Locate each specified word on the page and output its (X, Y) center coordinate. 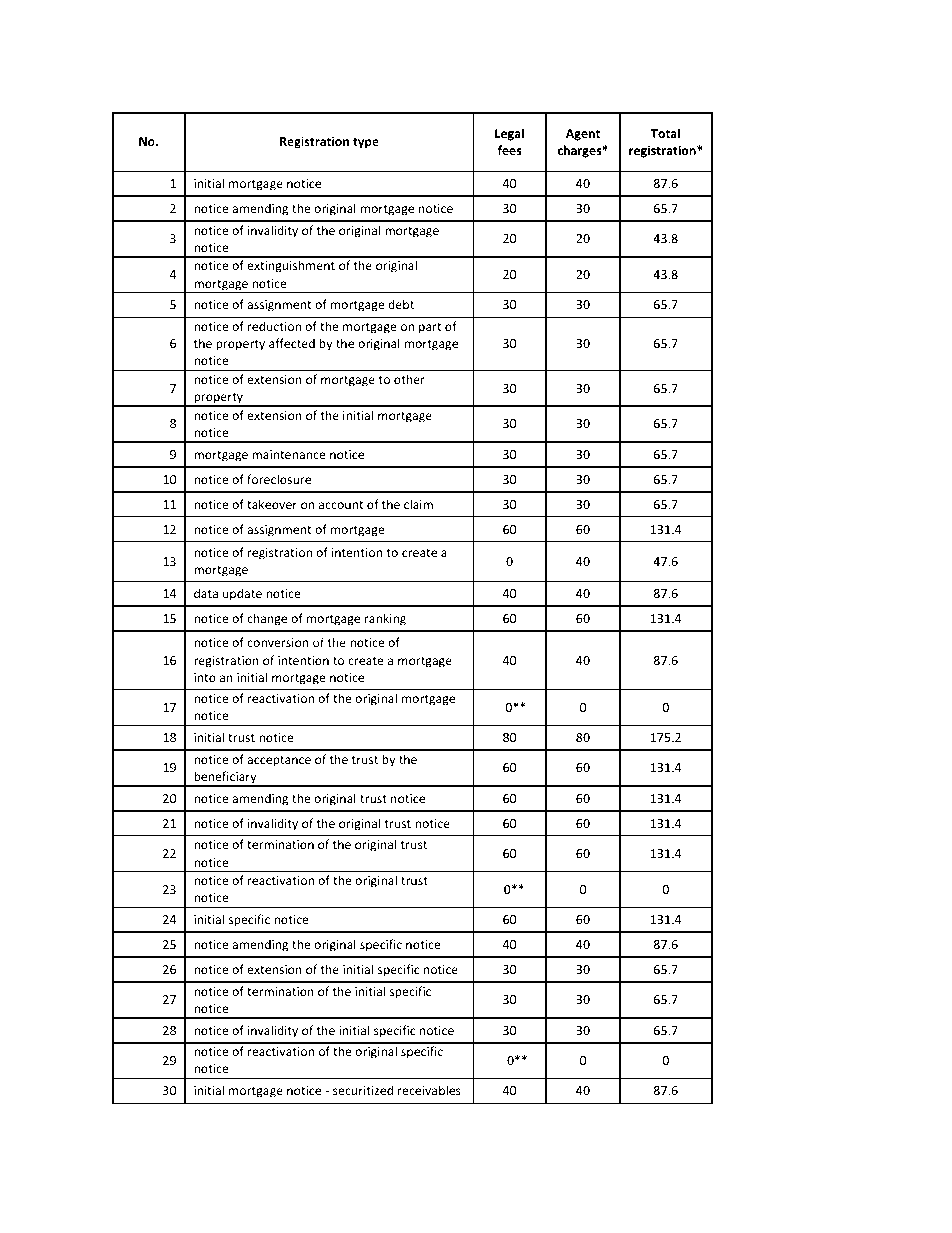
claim (418, 504)
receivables (429, 1090)
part (430, 328)
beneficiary (225, 778)
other (409, 379)
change (267, 619)
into (205, 677)
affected (292, 343)
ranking (385, 619)
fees (509, 150)
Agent (583, 135)
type (366, 143)
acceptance (279, 761)
